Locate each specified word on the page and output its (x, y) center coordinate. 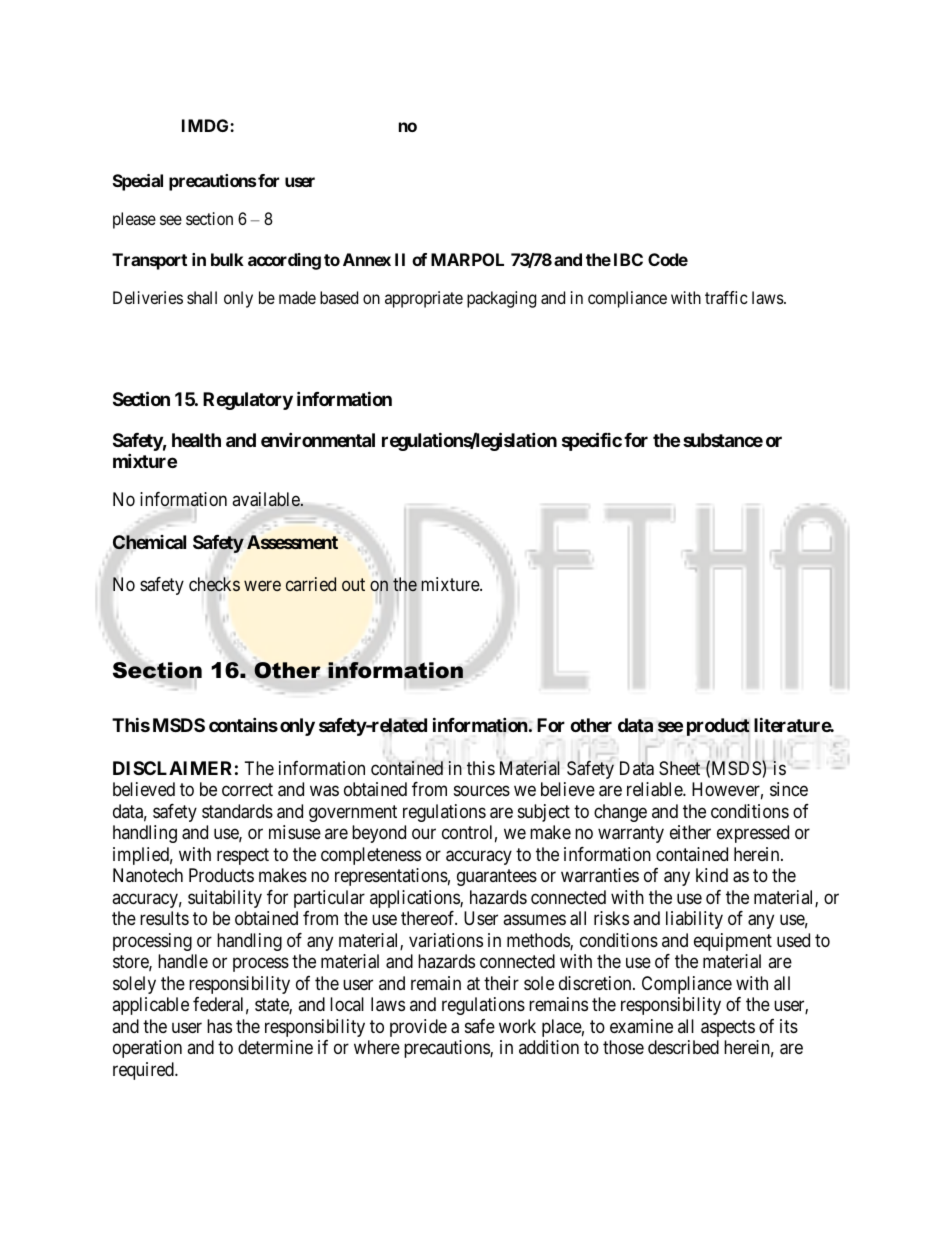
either (690, 832)
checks (214, 584)
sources (482, 791)
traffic (726, 297)
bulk (227, 259)
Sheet (681, 768)
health (196, 440)
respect (243, 856)
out (353, 584)
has (219, 1026)
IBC (628, 259)
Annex (367, 259)
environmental (318, 439)
